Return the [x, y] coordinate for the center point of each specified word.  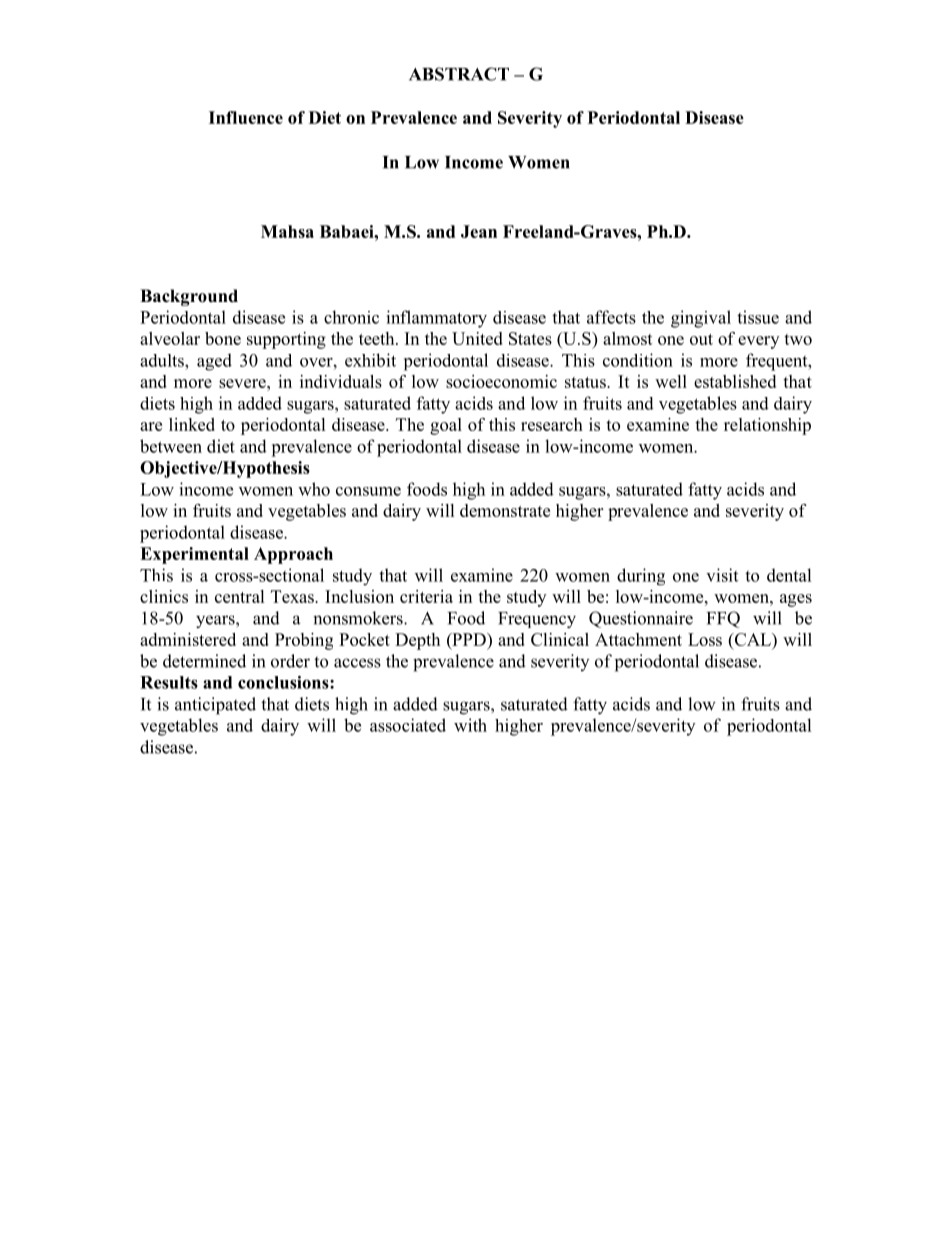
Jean [479, 231]
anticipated [215, 706]
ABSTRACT [459, 74]
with [470, 725]
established [735, 381]
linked [192, 424]
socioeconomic [501, 381]
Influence [246, 117]
